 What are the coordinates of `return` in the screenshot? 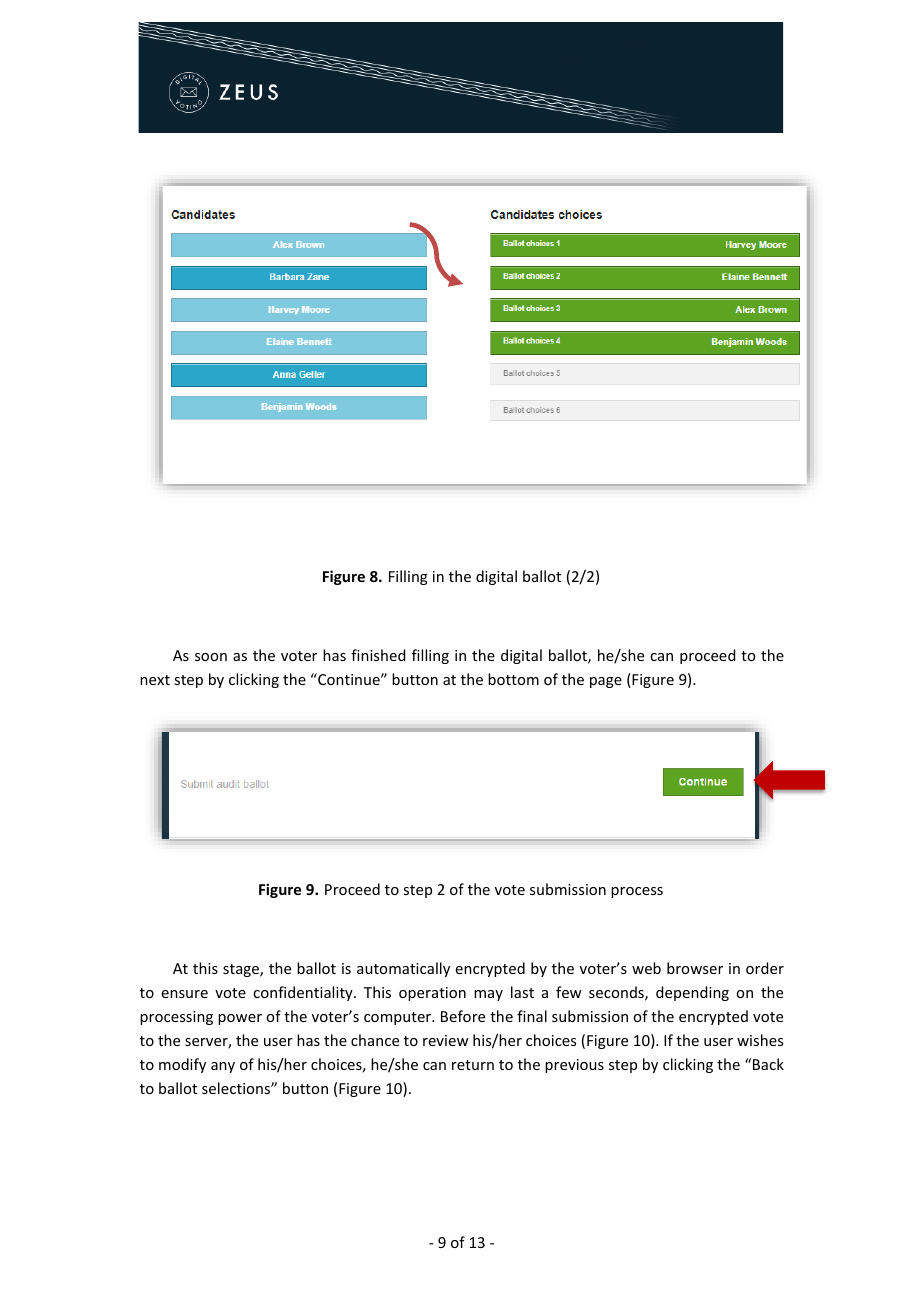 It's located at (473, 1065).
